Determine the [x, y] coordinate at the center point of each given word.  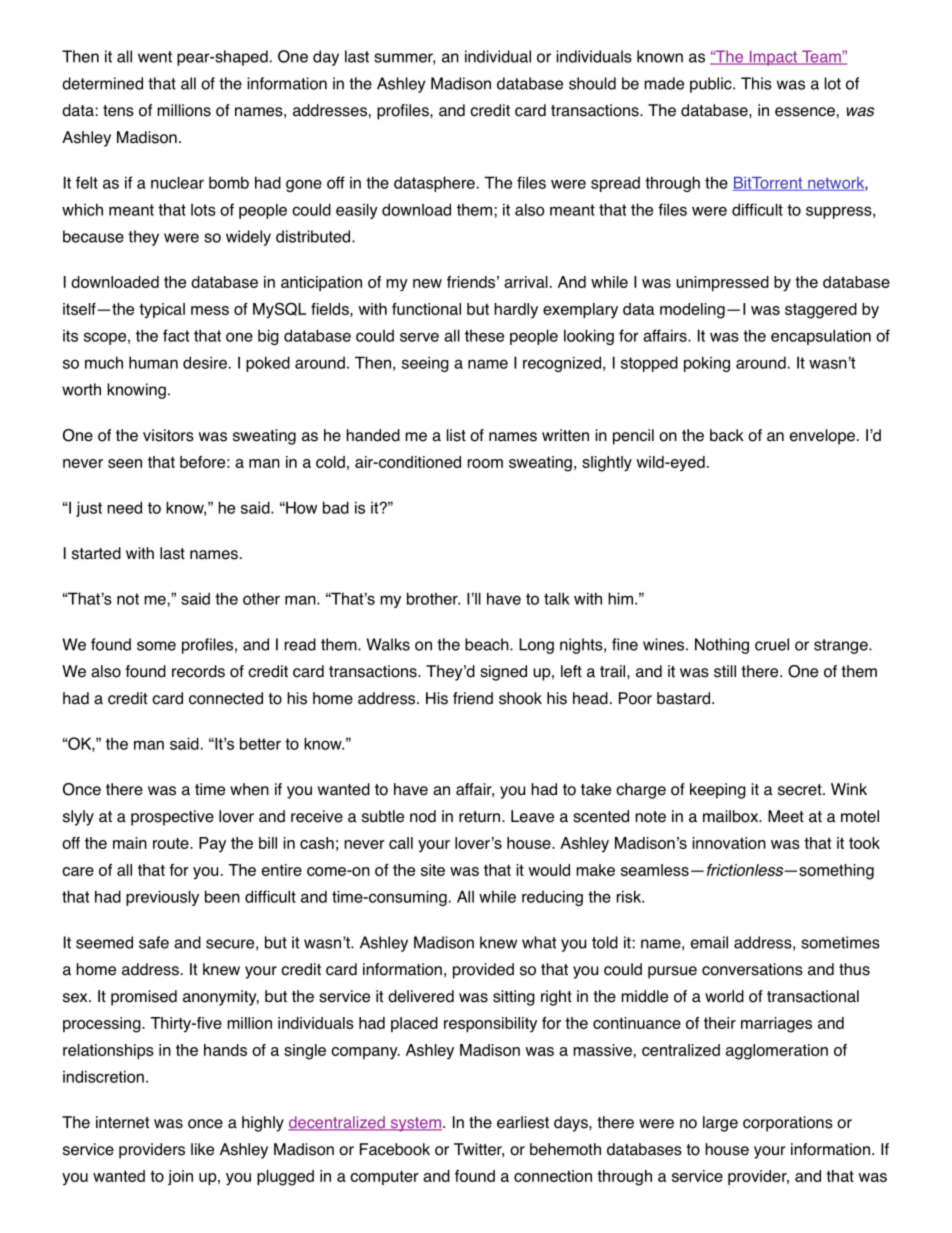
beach [488, 644]
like [202, 1149]
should [592, 83]
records [198, 671]
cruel [772, 644]
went [155, 57]
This [756, 83]
